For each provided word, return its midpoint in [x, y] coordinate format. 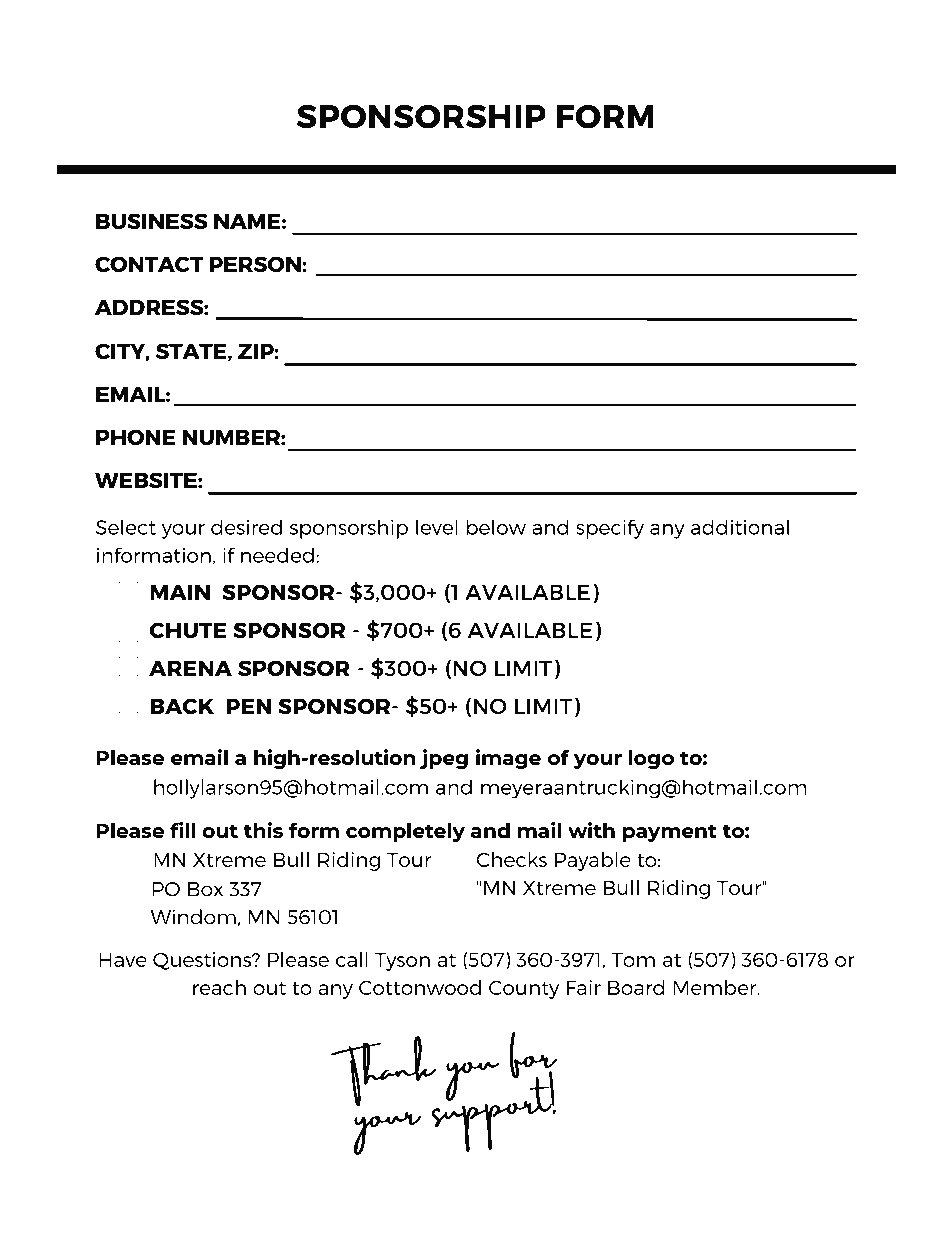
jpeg [444, 759]
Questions [203, 961]
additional [740, 527]
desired [246, 527]
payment [670, 833]
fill [182, 830]
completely [405, 832]
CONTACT [149, 264]
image [508, 759]
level [437, 527]
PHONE [136, 437]
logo [651, 759]
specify [610, 529]
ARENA [190, 668]
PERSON [256, 264]
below [496, 527]
